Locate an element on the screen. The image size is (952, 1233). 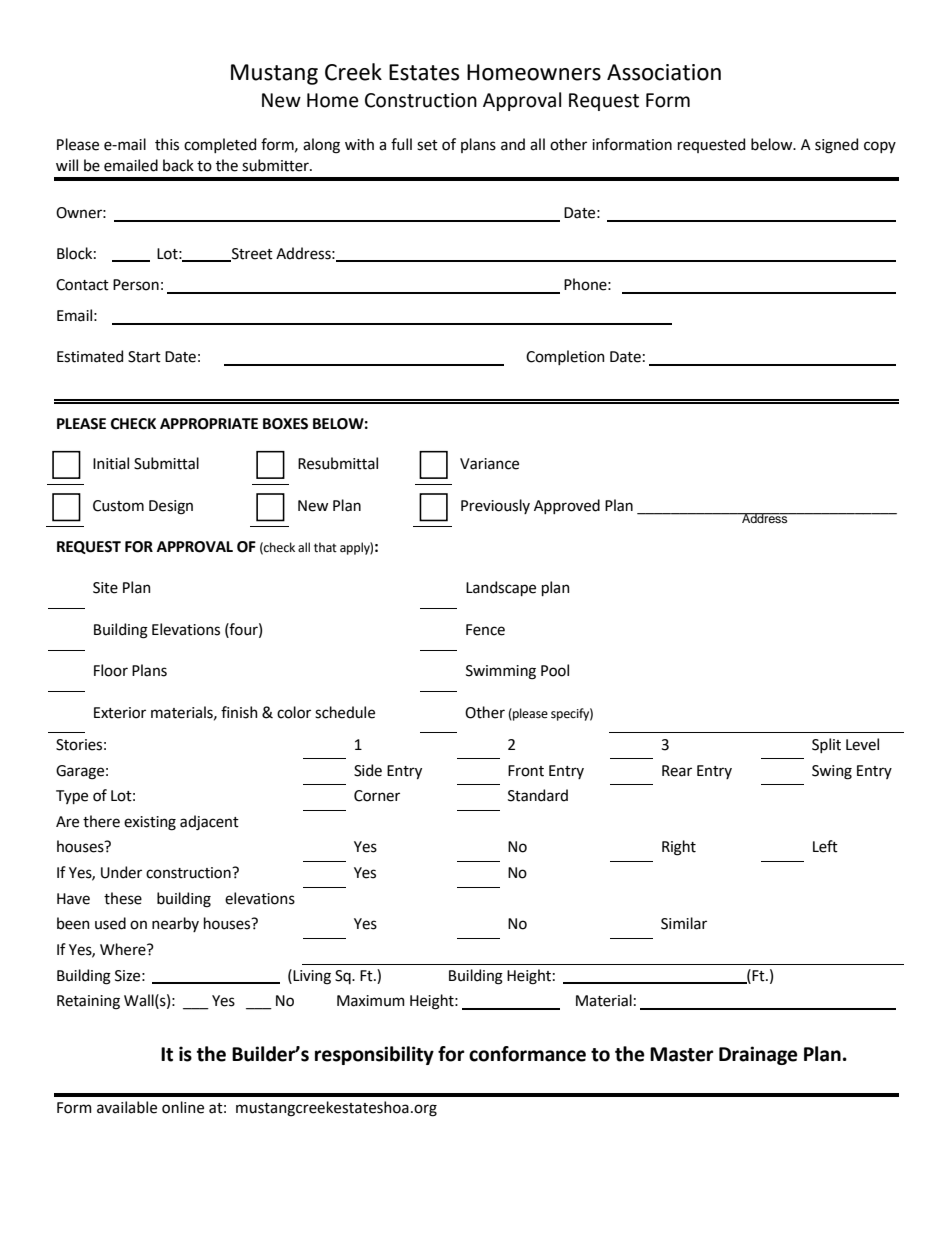
Under is located at coordinates (121, 872).
